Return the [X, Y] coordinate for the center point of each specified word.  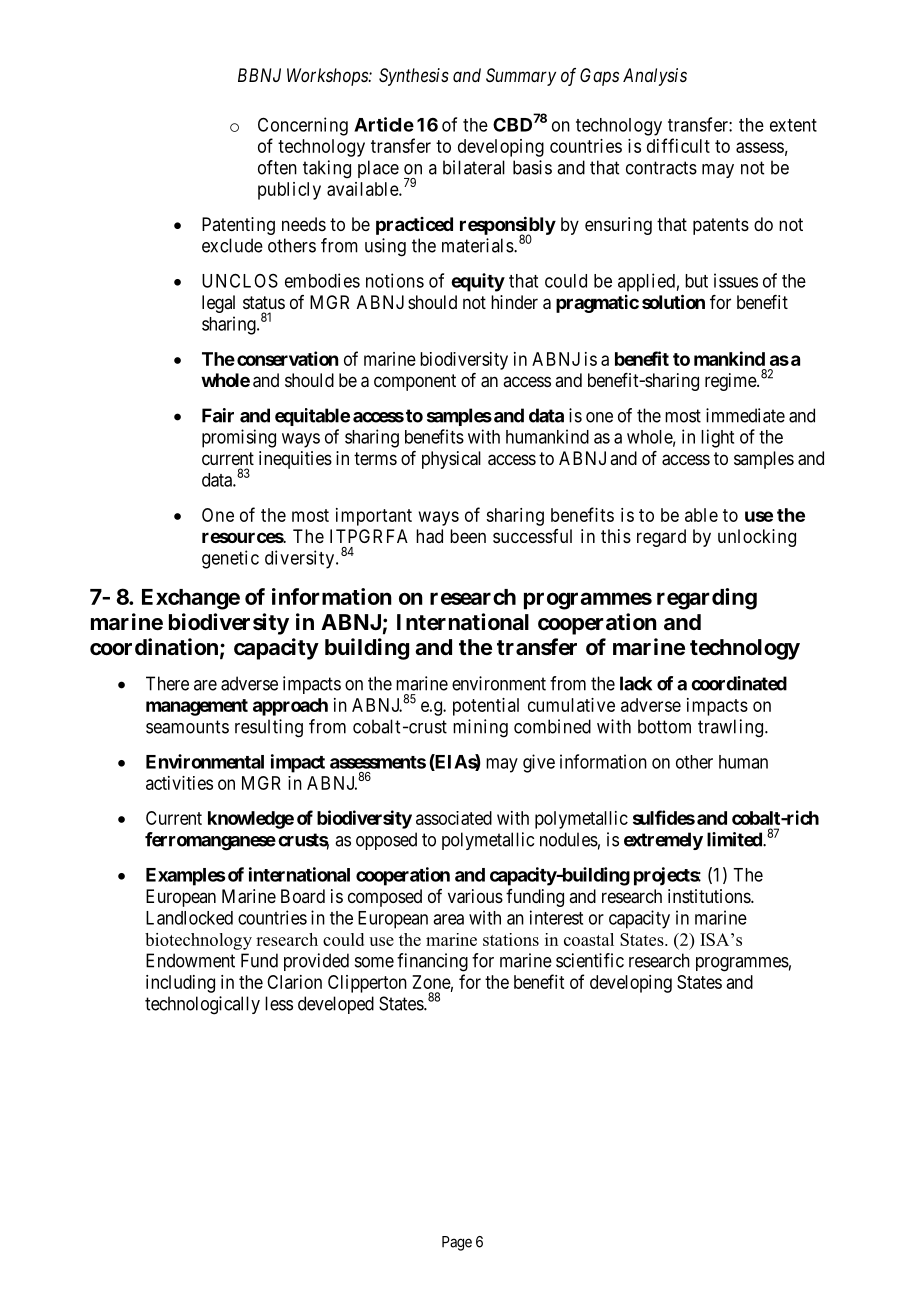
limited [735, 839]
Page [457, 1243]
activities [179, 783]
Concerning [303, 126]
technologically [202, 1005]
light [717, 438]
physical [451, 460]
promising [239, 438]
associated [454, 818]
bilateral [474, 167]
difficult [678, 145]
